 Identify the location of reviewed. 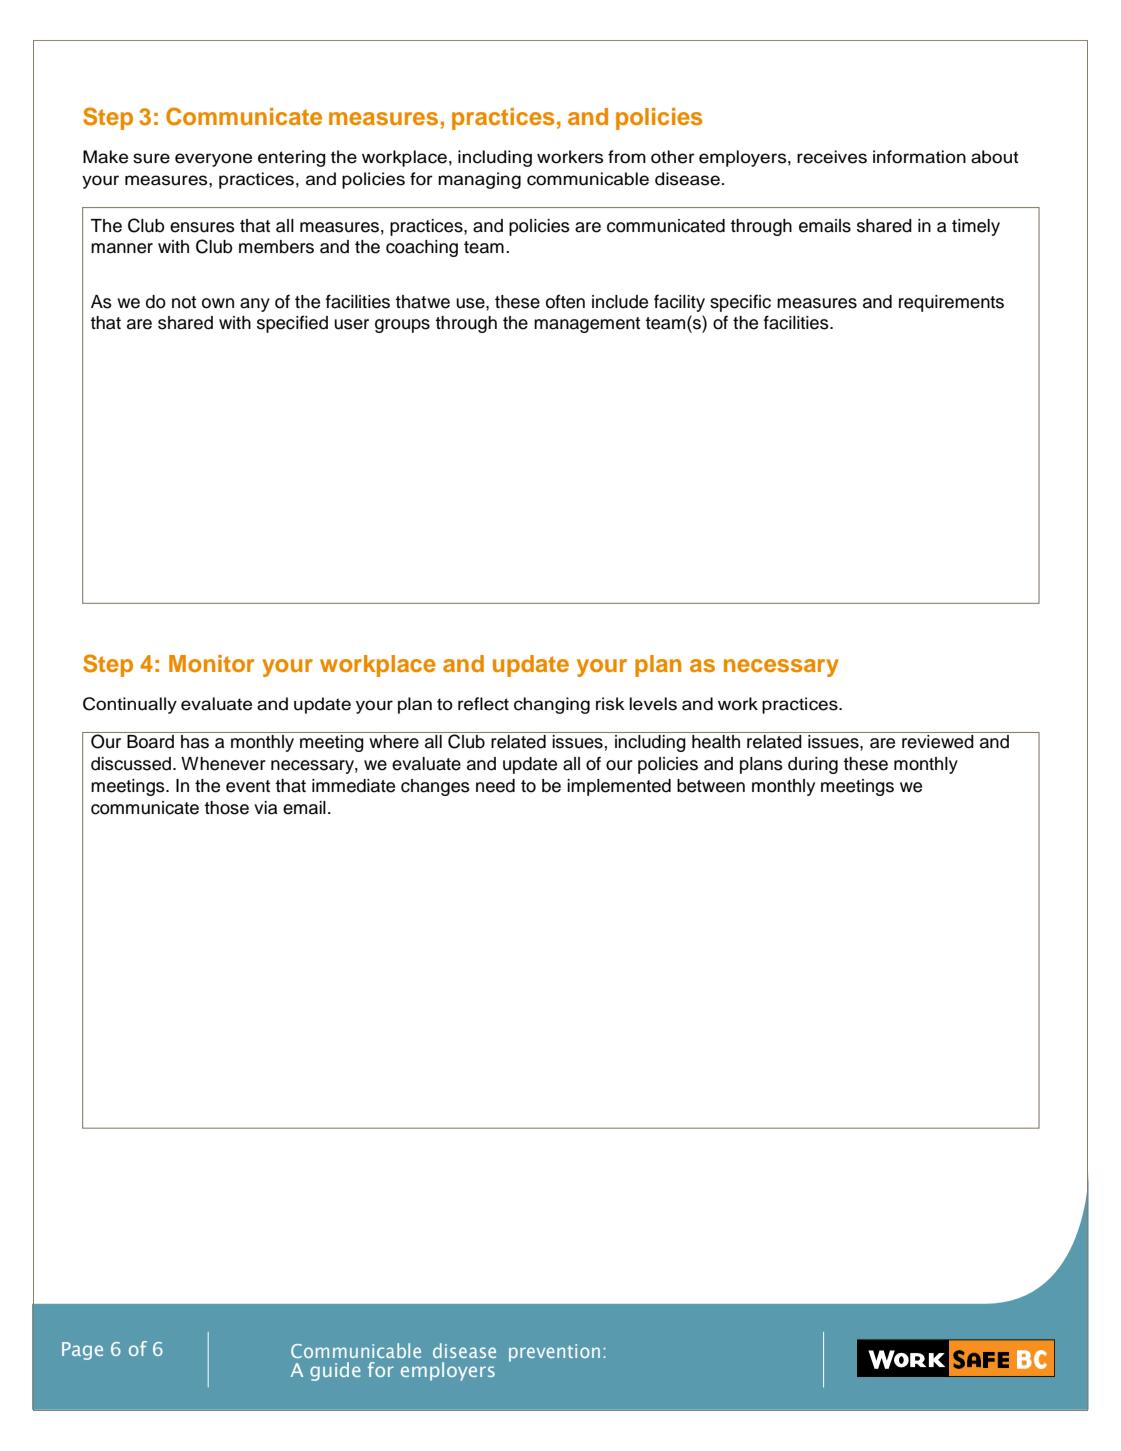
(938, 742).
